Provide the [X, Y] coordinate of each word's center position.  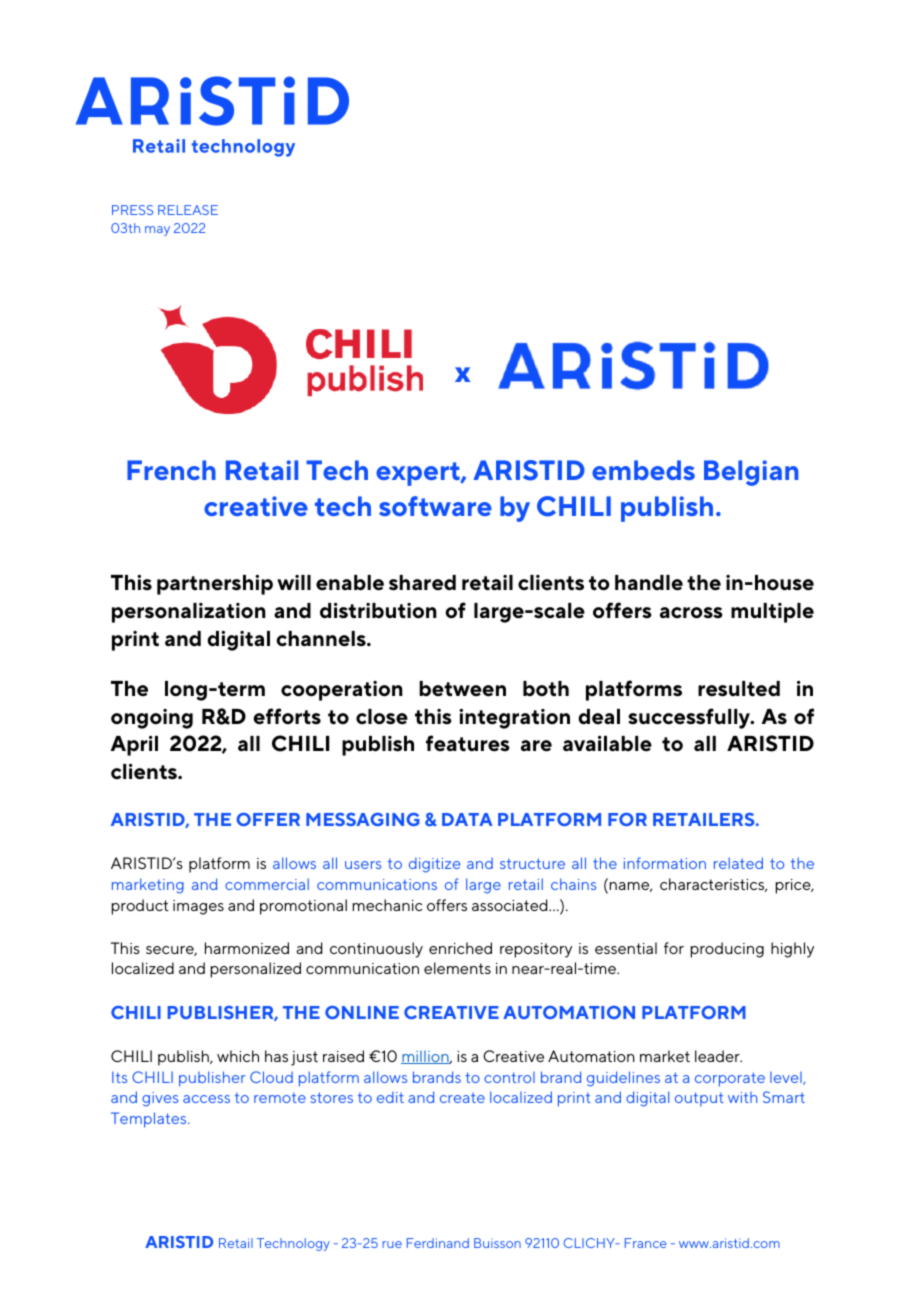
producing [727, 950]
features [468, 743]
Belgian [751, 473]
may [157, 231]
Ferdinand [438, 1243]
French [171, 470]
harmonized [247, 948]
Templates [150, 1120]
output [699, 1099]
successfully [690, 718]
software [435, 506]
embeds [643, 470]
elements [457, 968]
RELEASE [188, 210]
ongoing [152, 719]
